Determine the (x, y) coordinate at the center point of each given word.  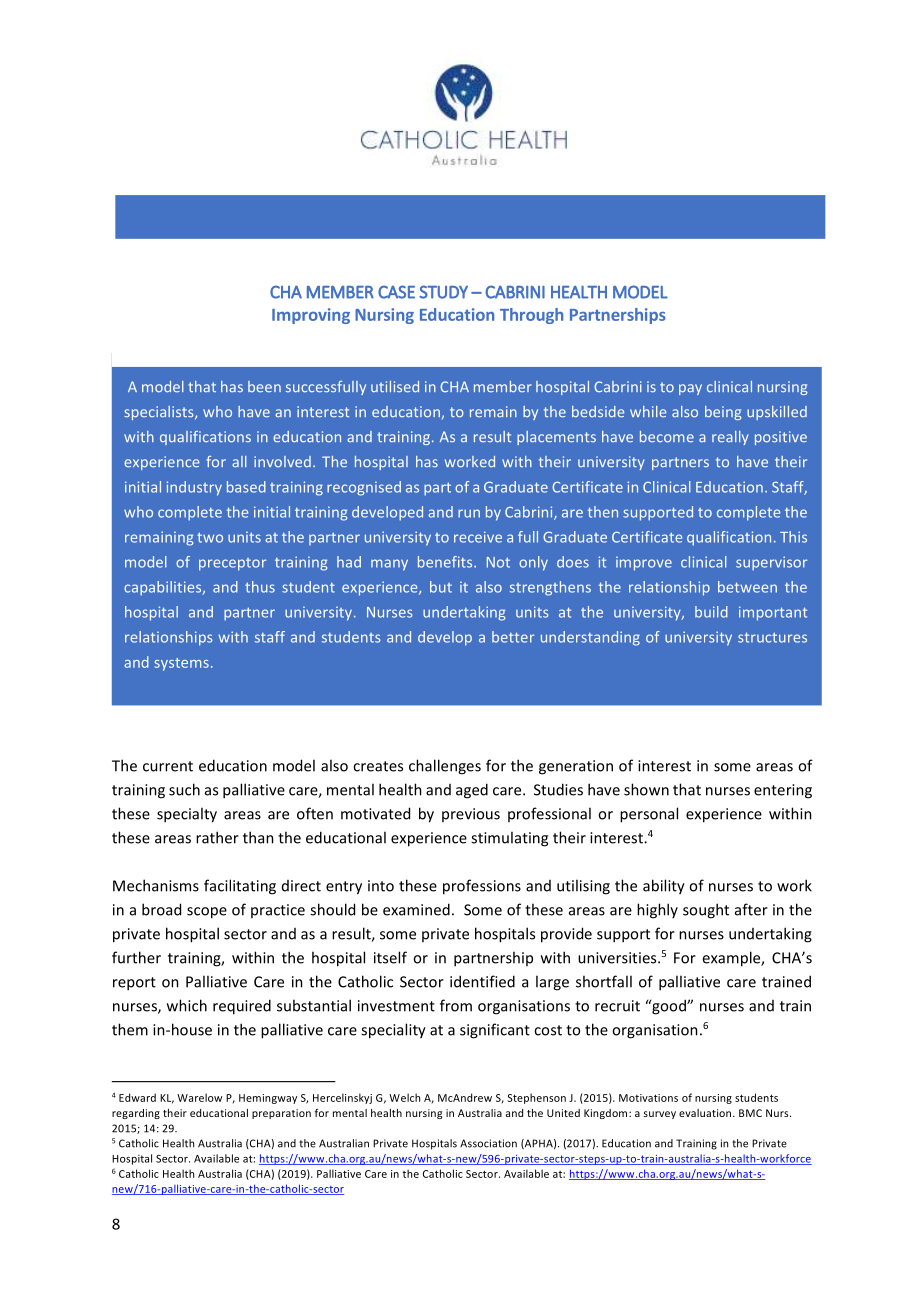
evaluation (706, 1113)
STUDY (443, 292)
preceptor (232, 564)
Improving (311, 316)
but (441, 587)
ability (664, 887)
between (747, 587)
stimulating (509, 839)
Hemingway (268, 1099)
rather (217, 837)
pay (690, 389)
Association (488, 1143)
